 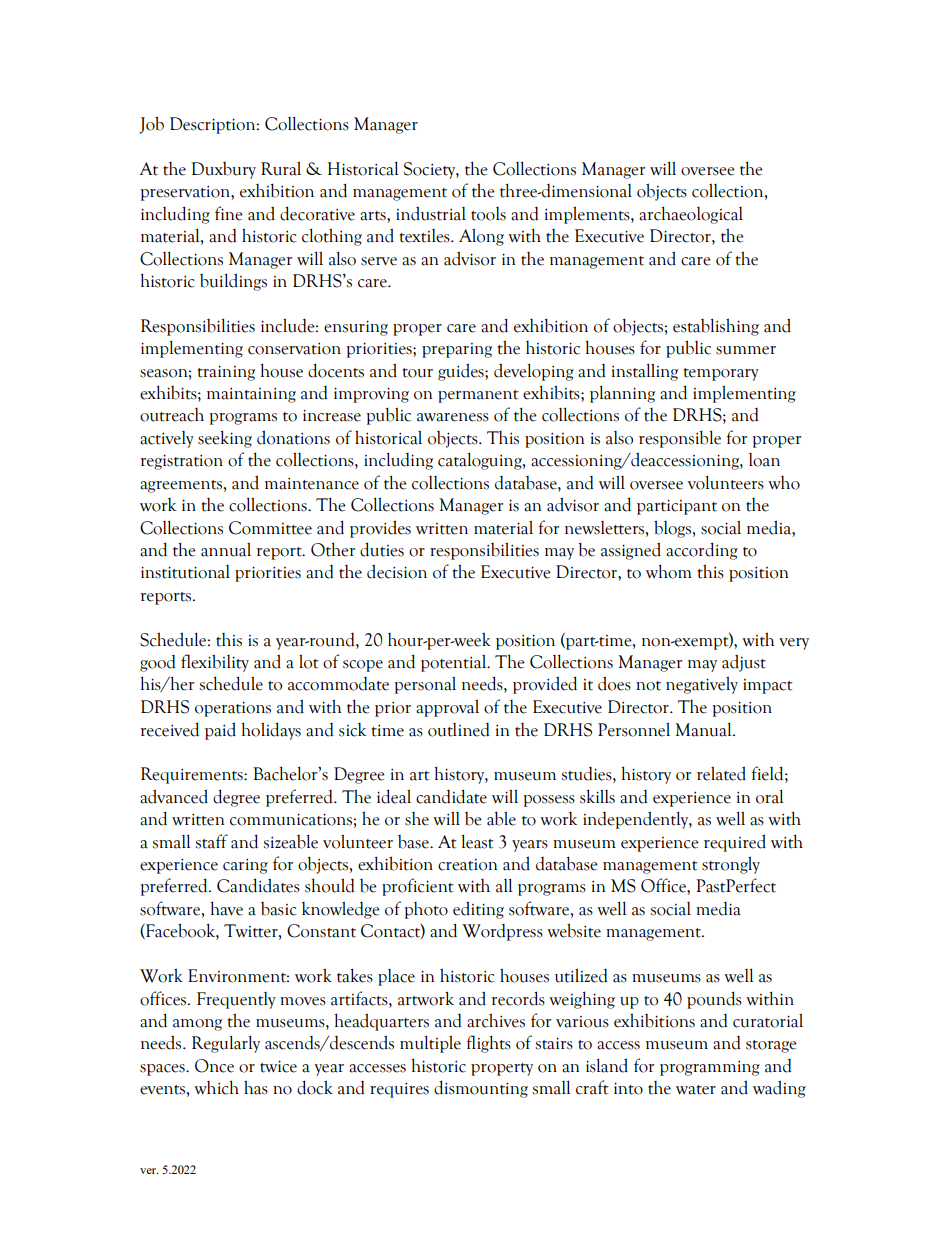 I want to click on training, so click(x=226, y=373).
